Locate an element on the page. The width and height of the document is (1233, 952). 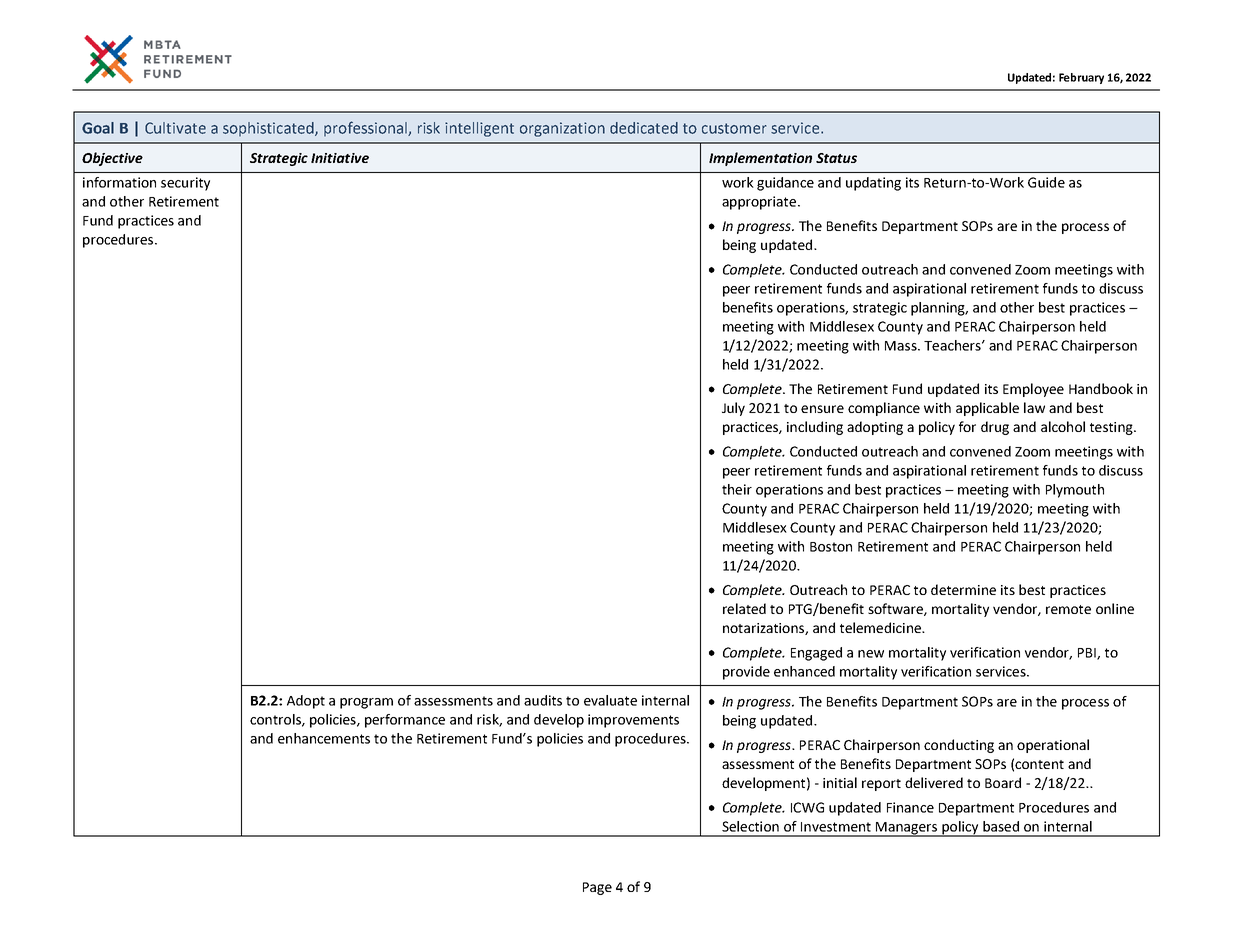
appropriate is located at coordinates (760, 203).
